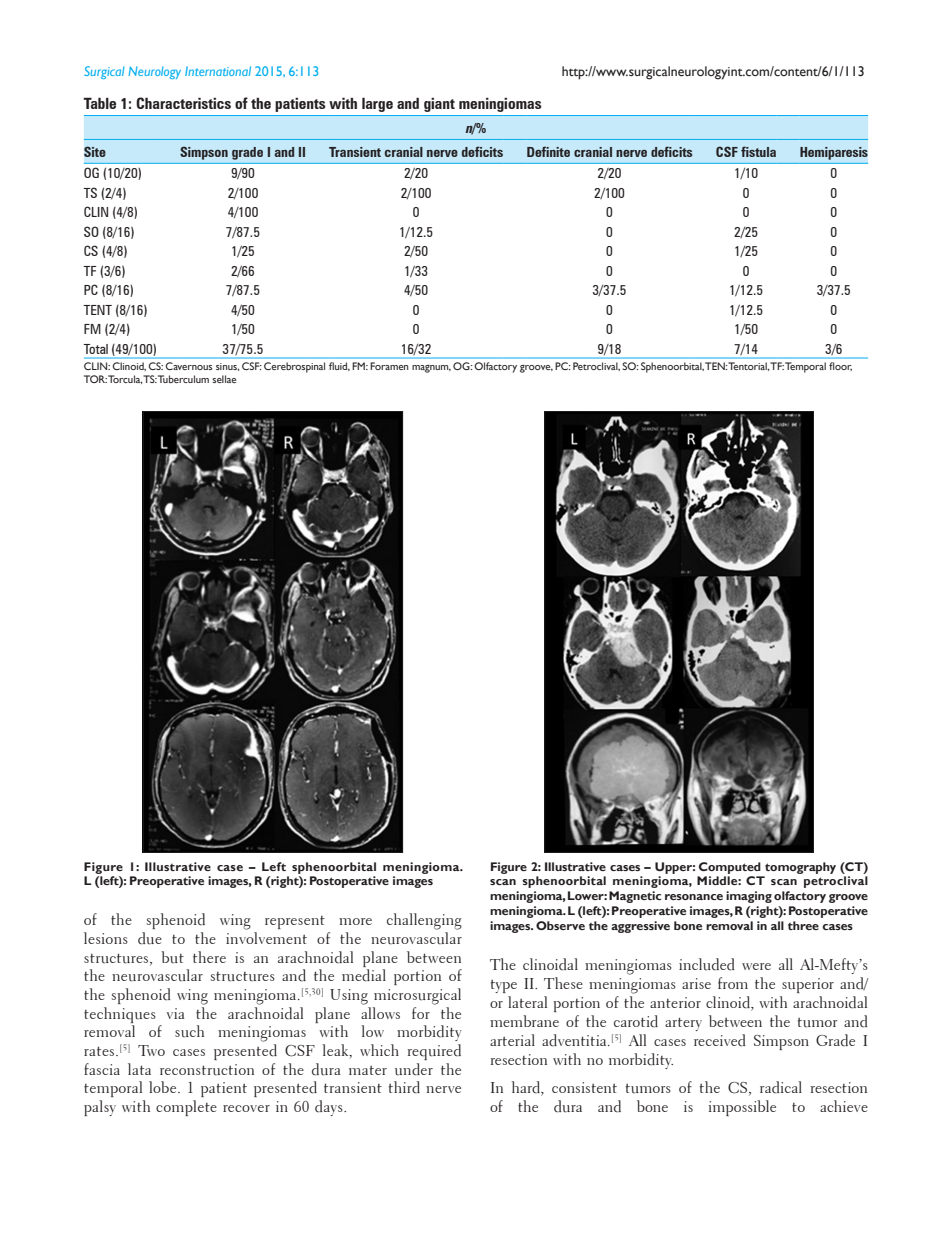 Image resolution: width=952 pixels, height=1233 pixels. Describe the element at coordinates (183, 103) in the screenshot. I see `Characteristics` at that location.
